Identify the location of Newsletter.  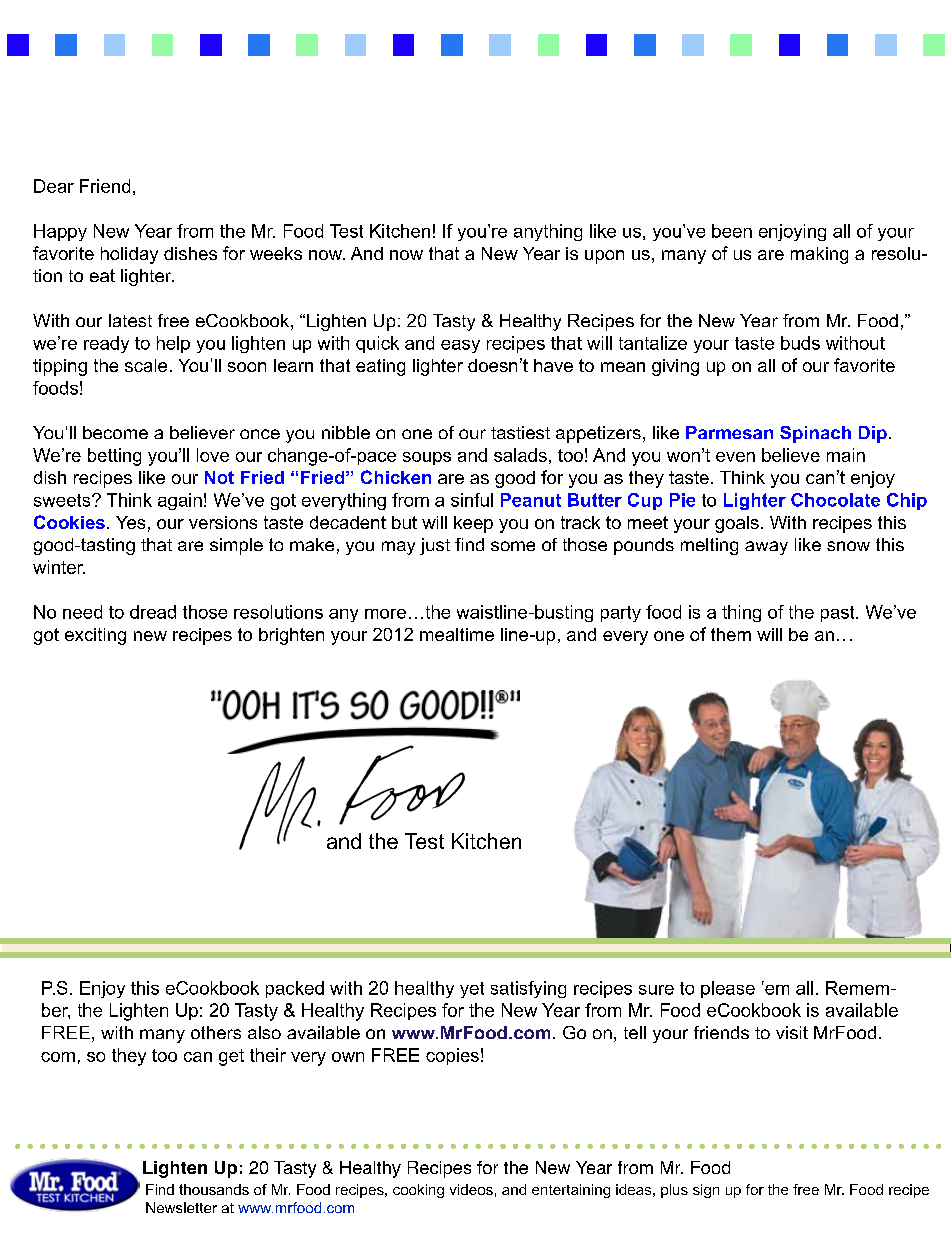
(181, 1207).
